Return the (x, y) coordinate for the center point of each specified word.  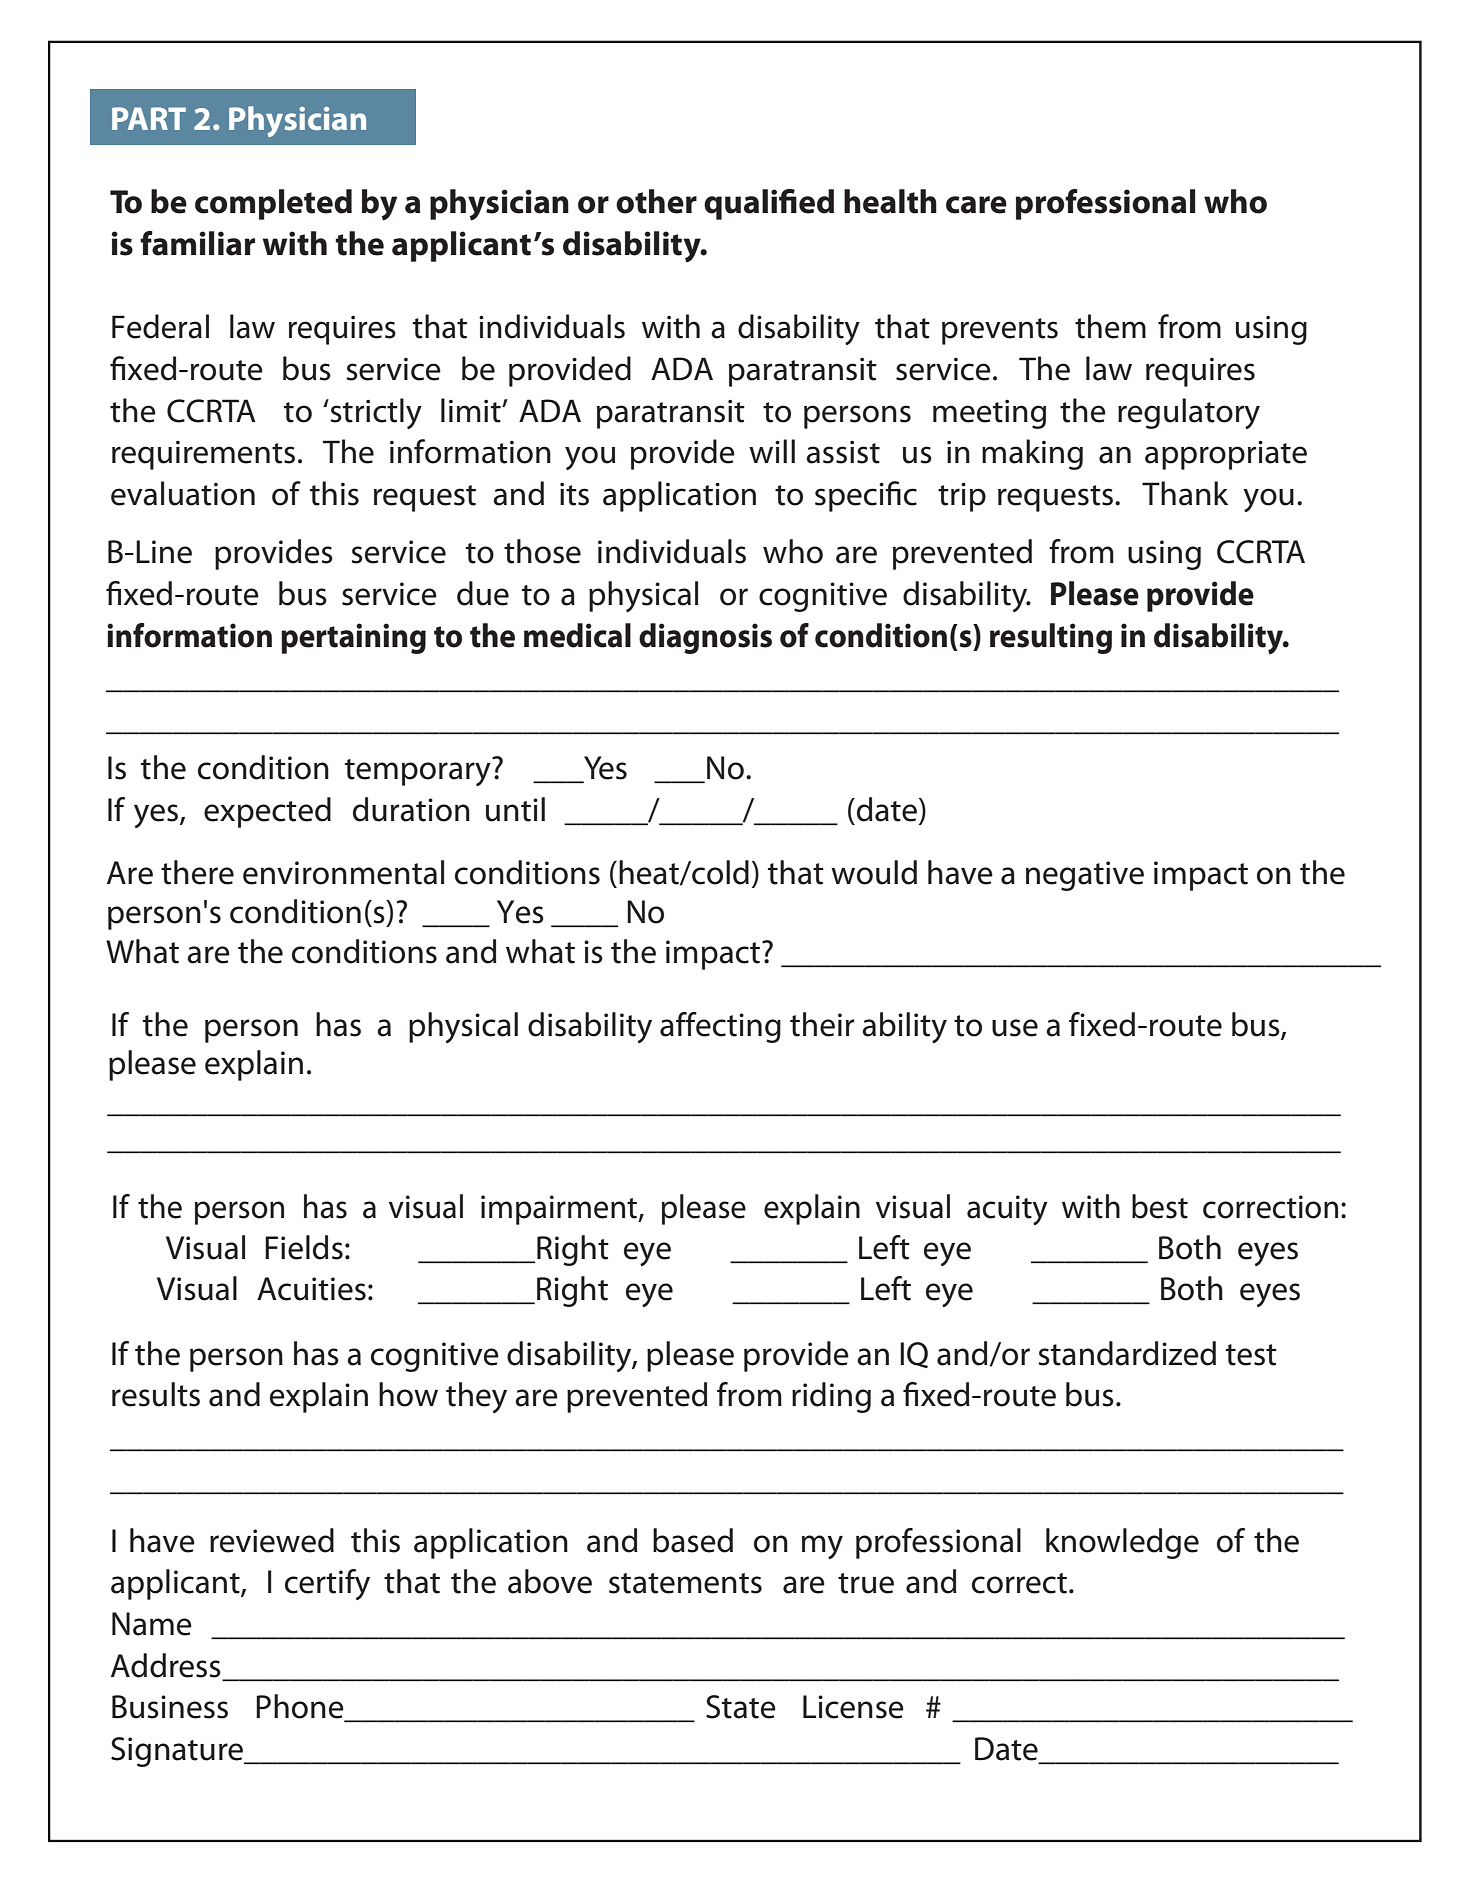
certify (327, 1584)
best (1160, 1206)
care (976, 205)
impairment (560, 1210)
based (693, 1540)
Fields (304, 1247)
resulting (1051, 638)
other (656, 201)
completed (273, 204)
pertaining (353, 638)
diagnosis (705, 638)
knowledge (1122, 1543)
